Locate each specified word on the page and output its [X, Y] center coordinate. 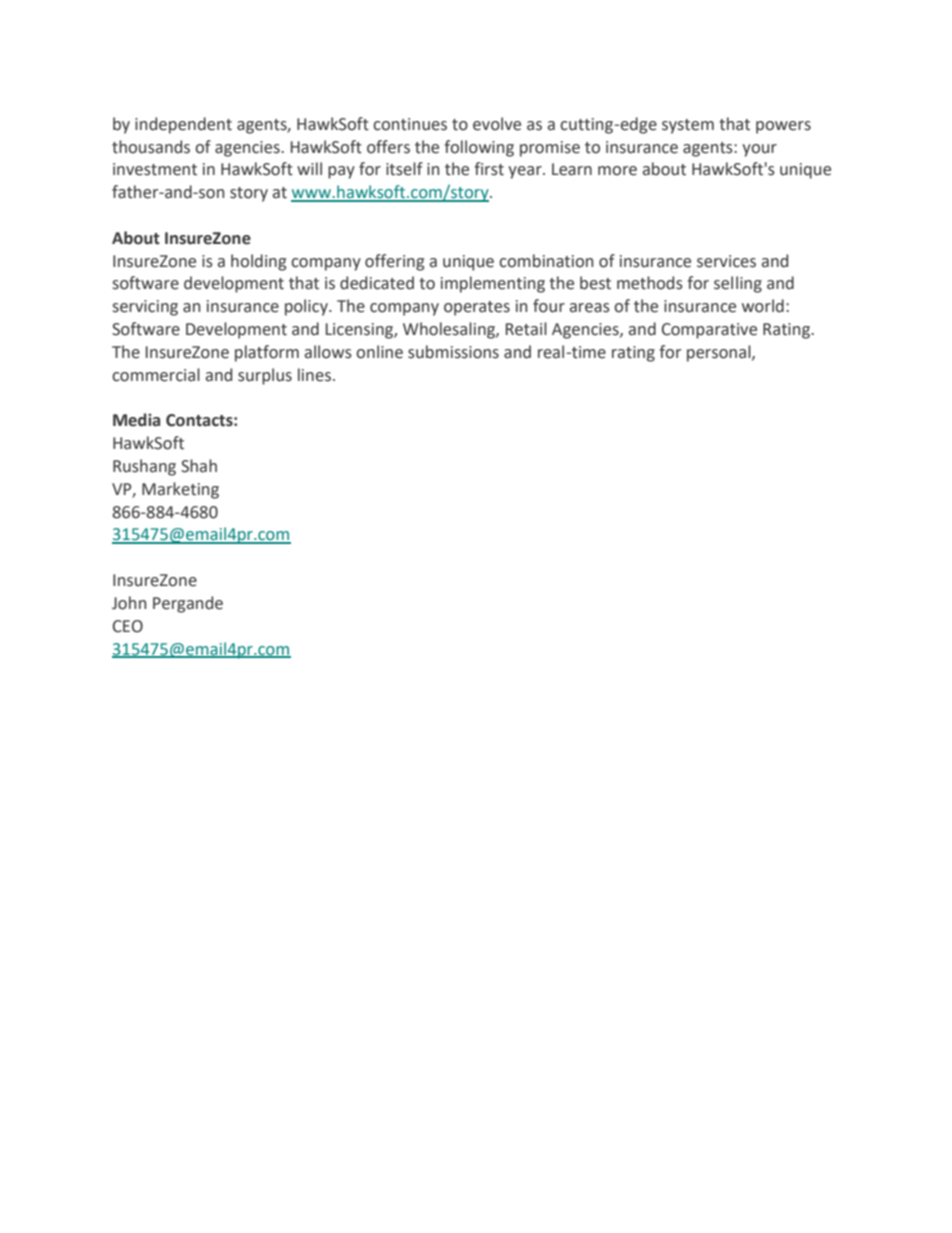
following [479, 148]
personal [720, 353]
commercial [156, 375]
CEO [128, 626]
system [688, 126]
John [129, 603]
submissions [453, 352]
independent [183, 125]
